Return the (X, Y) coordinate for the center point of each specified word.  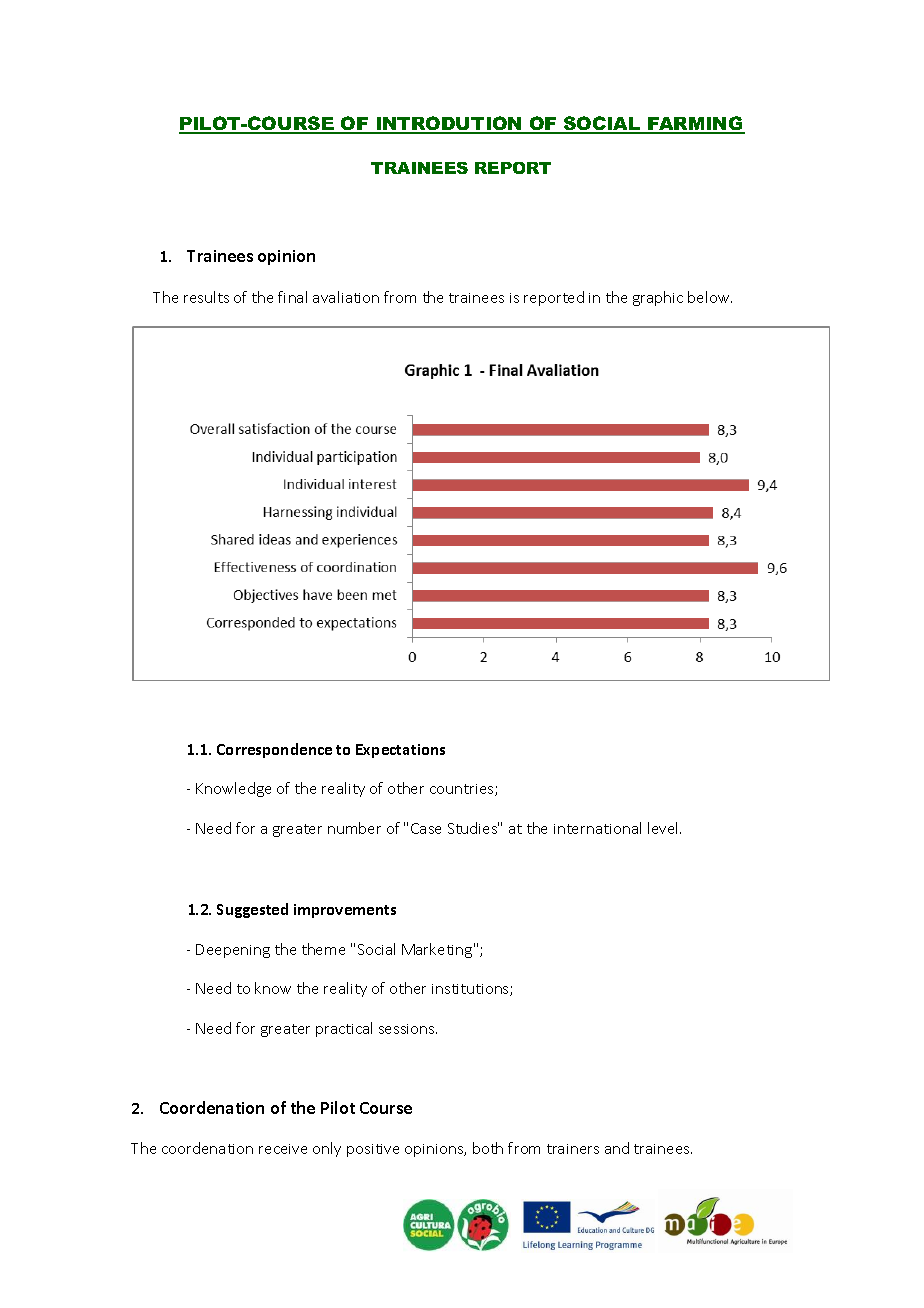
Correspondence (274, 750)
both (488, 1148)
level (664, 828)
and (617, 1148)
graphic (658, 298)
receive (283, 1149)
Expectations (400, 751)
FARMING (695, 124)
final (292, 297)
